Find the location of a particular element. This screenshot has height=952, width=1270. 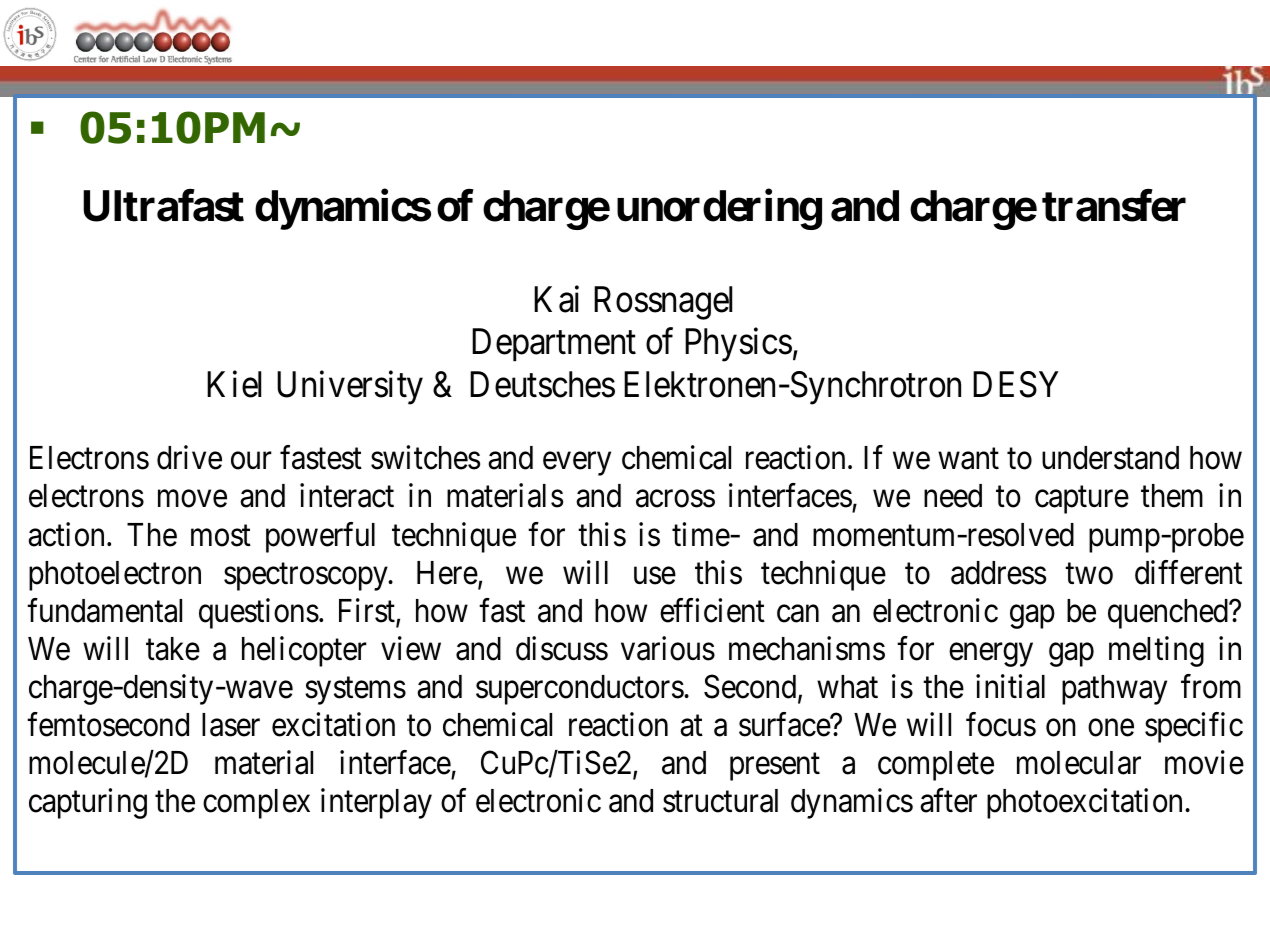

DESY is located at coordinates (1016, 384).
